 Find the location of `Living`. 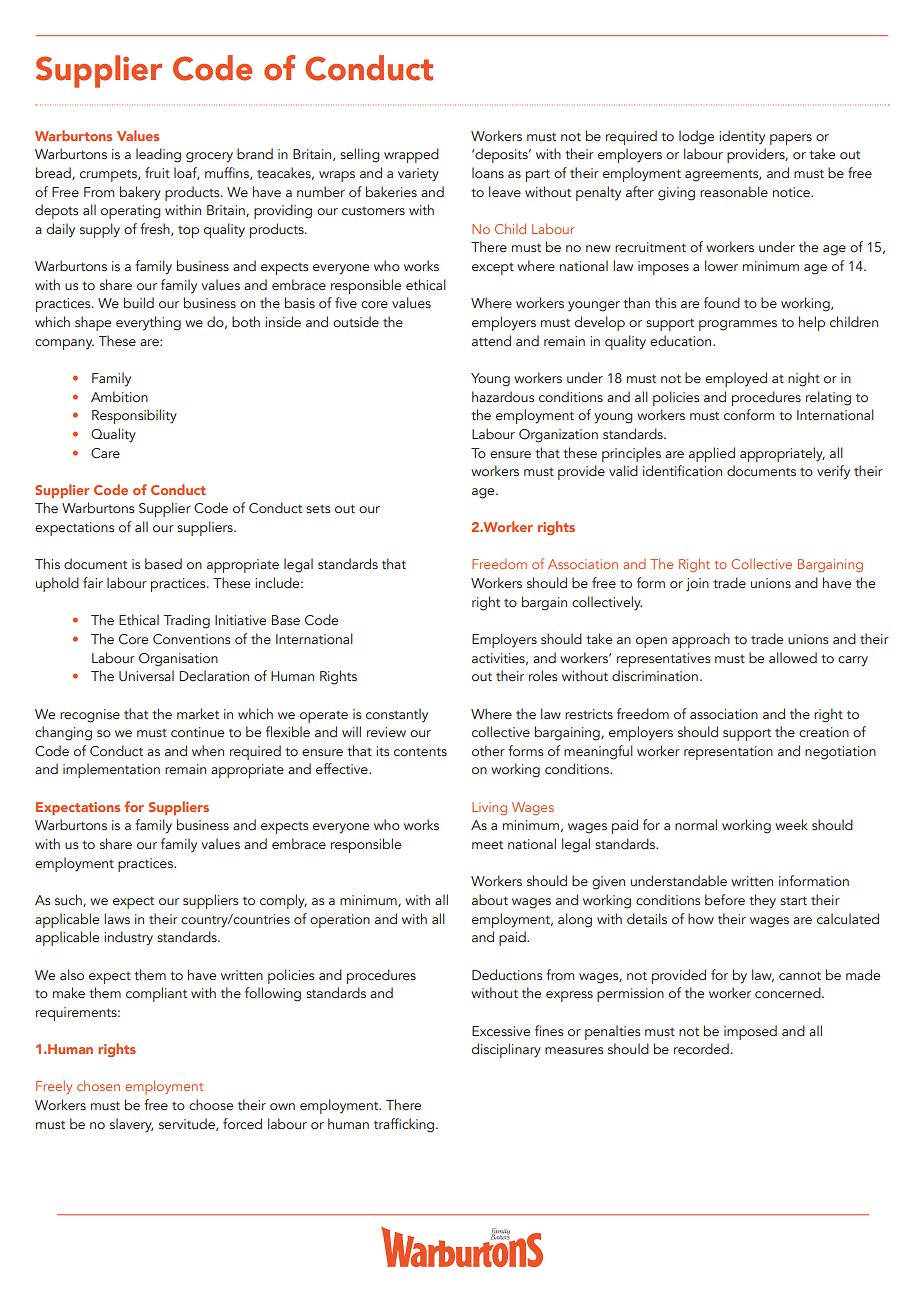

Living is located at coordinates (489, 808).
